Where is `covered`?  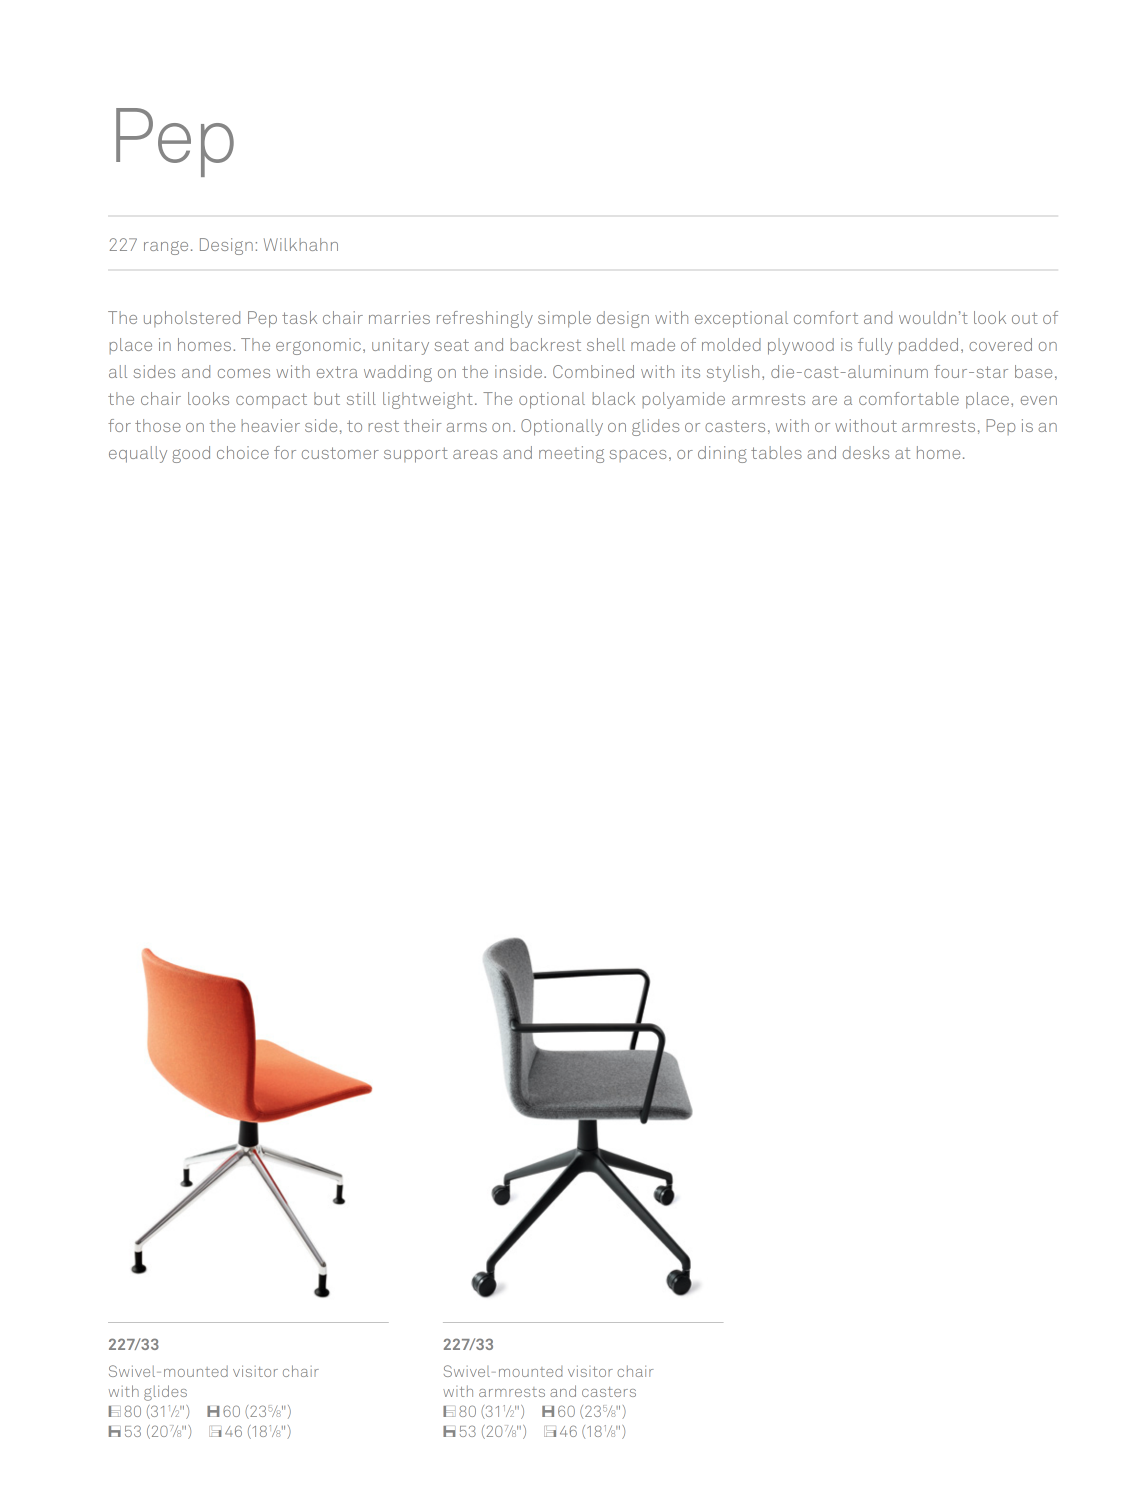
covered is located at coordinates (1000, 344).
